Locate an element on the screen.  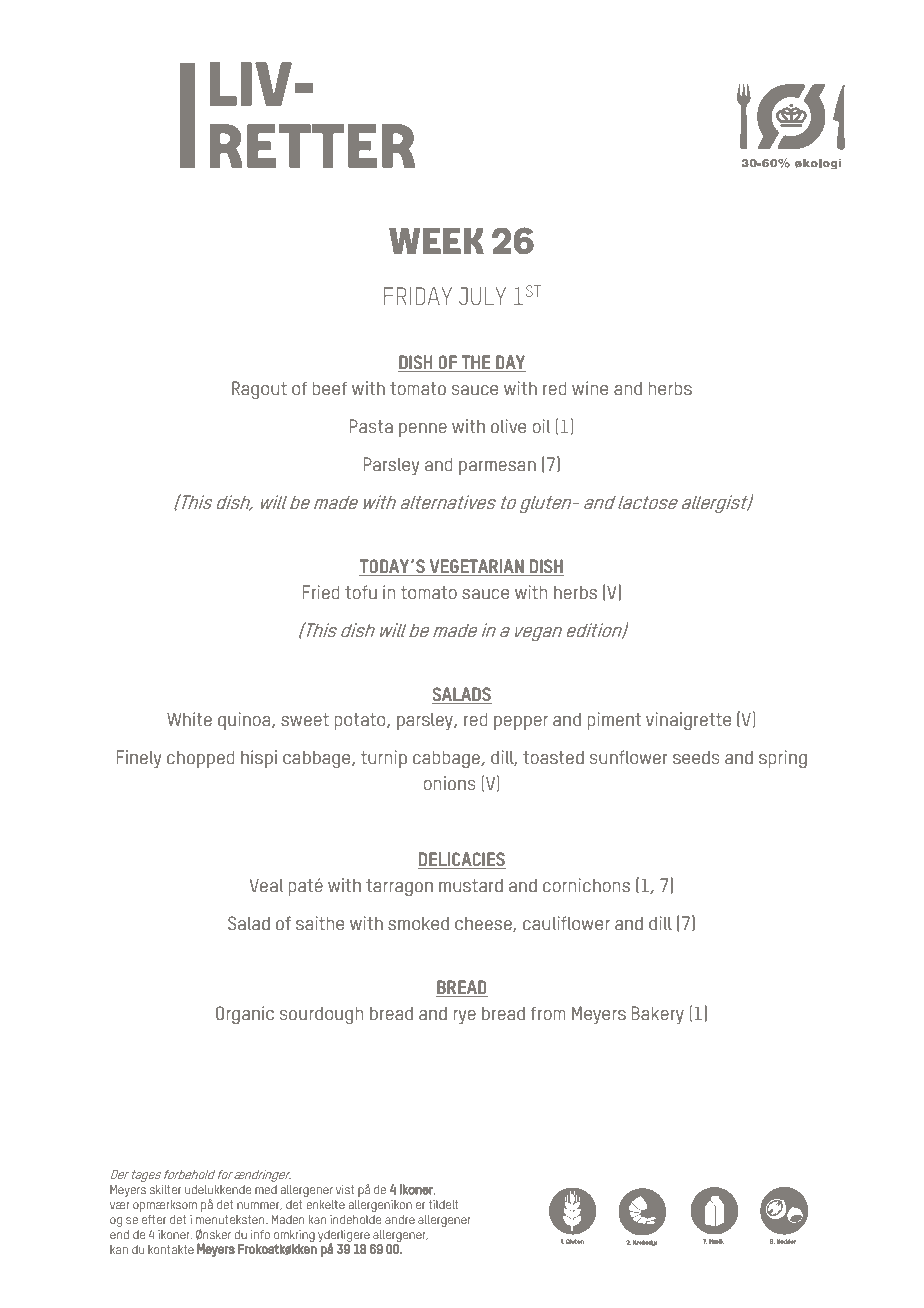
chopped is located at coordinates (201, 759).
